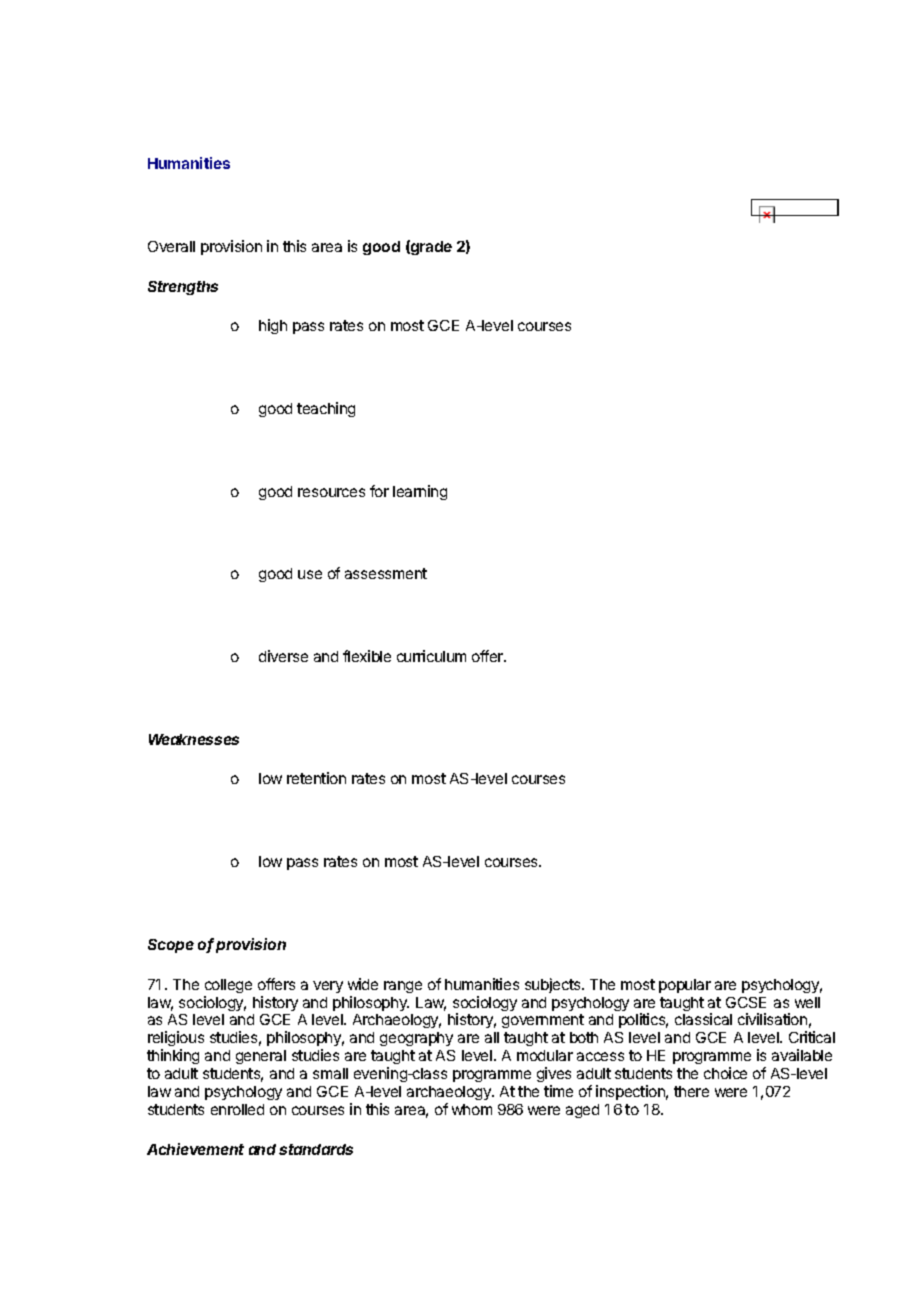 Image resolution: width=924 pixels, height=1308 pixels. Describe the element at coordinates (283, 656) in the page. I see `diverse` at that location.
